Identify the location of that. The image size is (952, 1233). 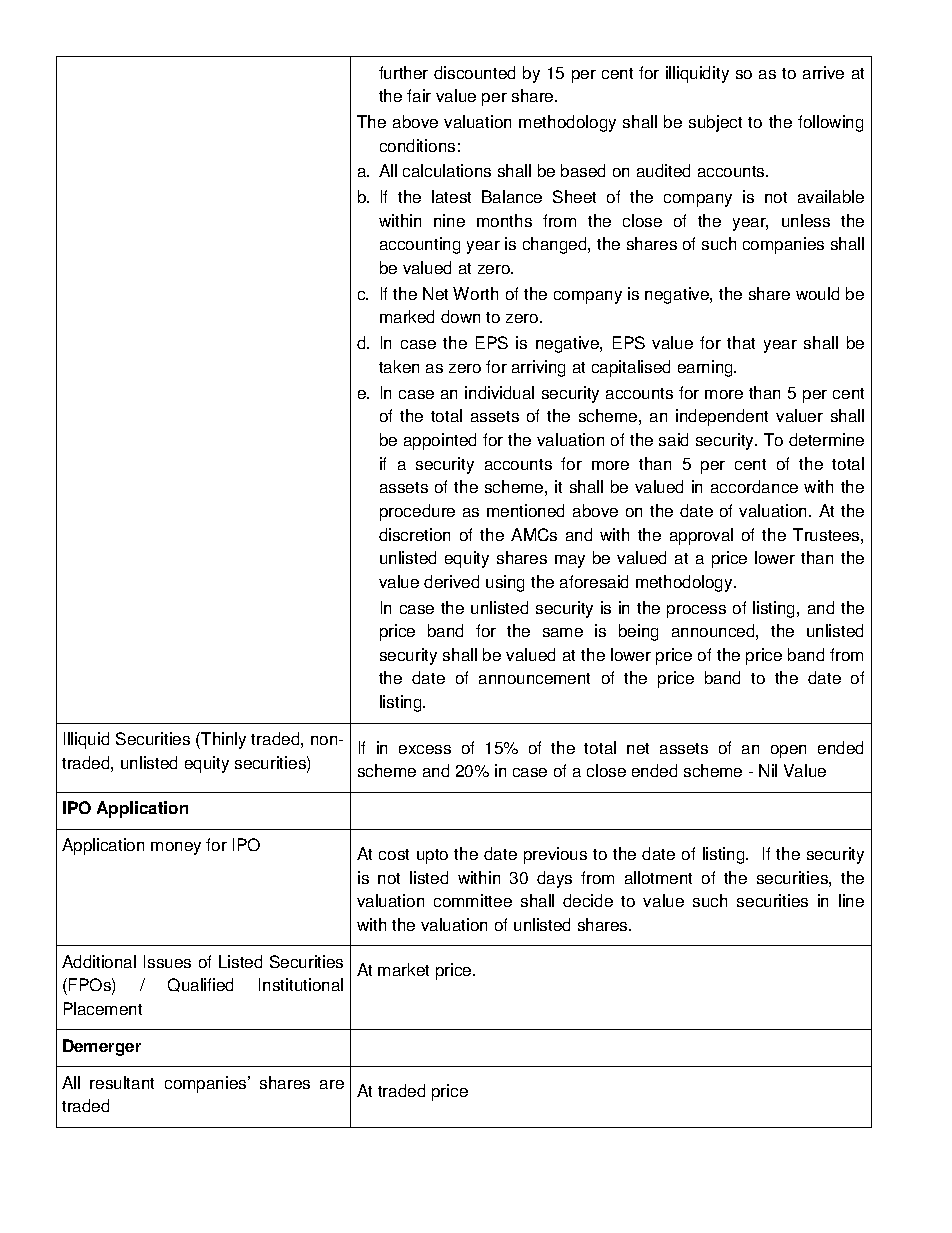
(741, 342).
